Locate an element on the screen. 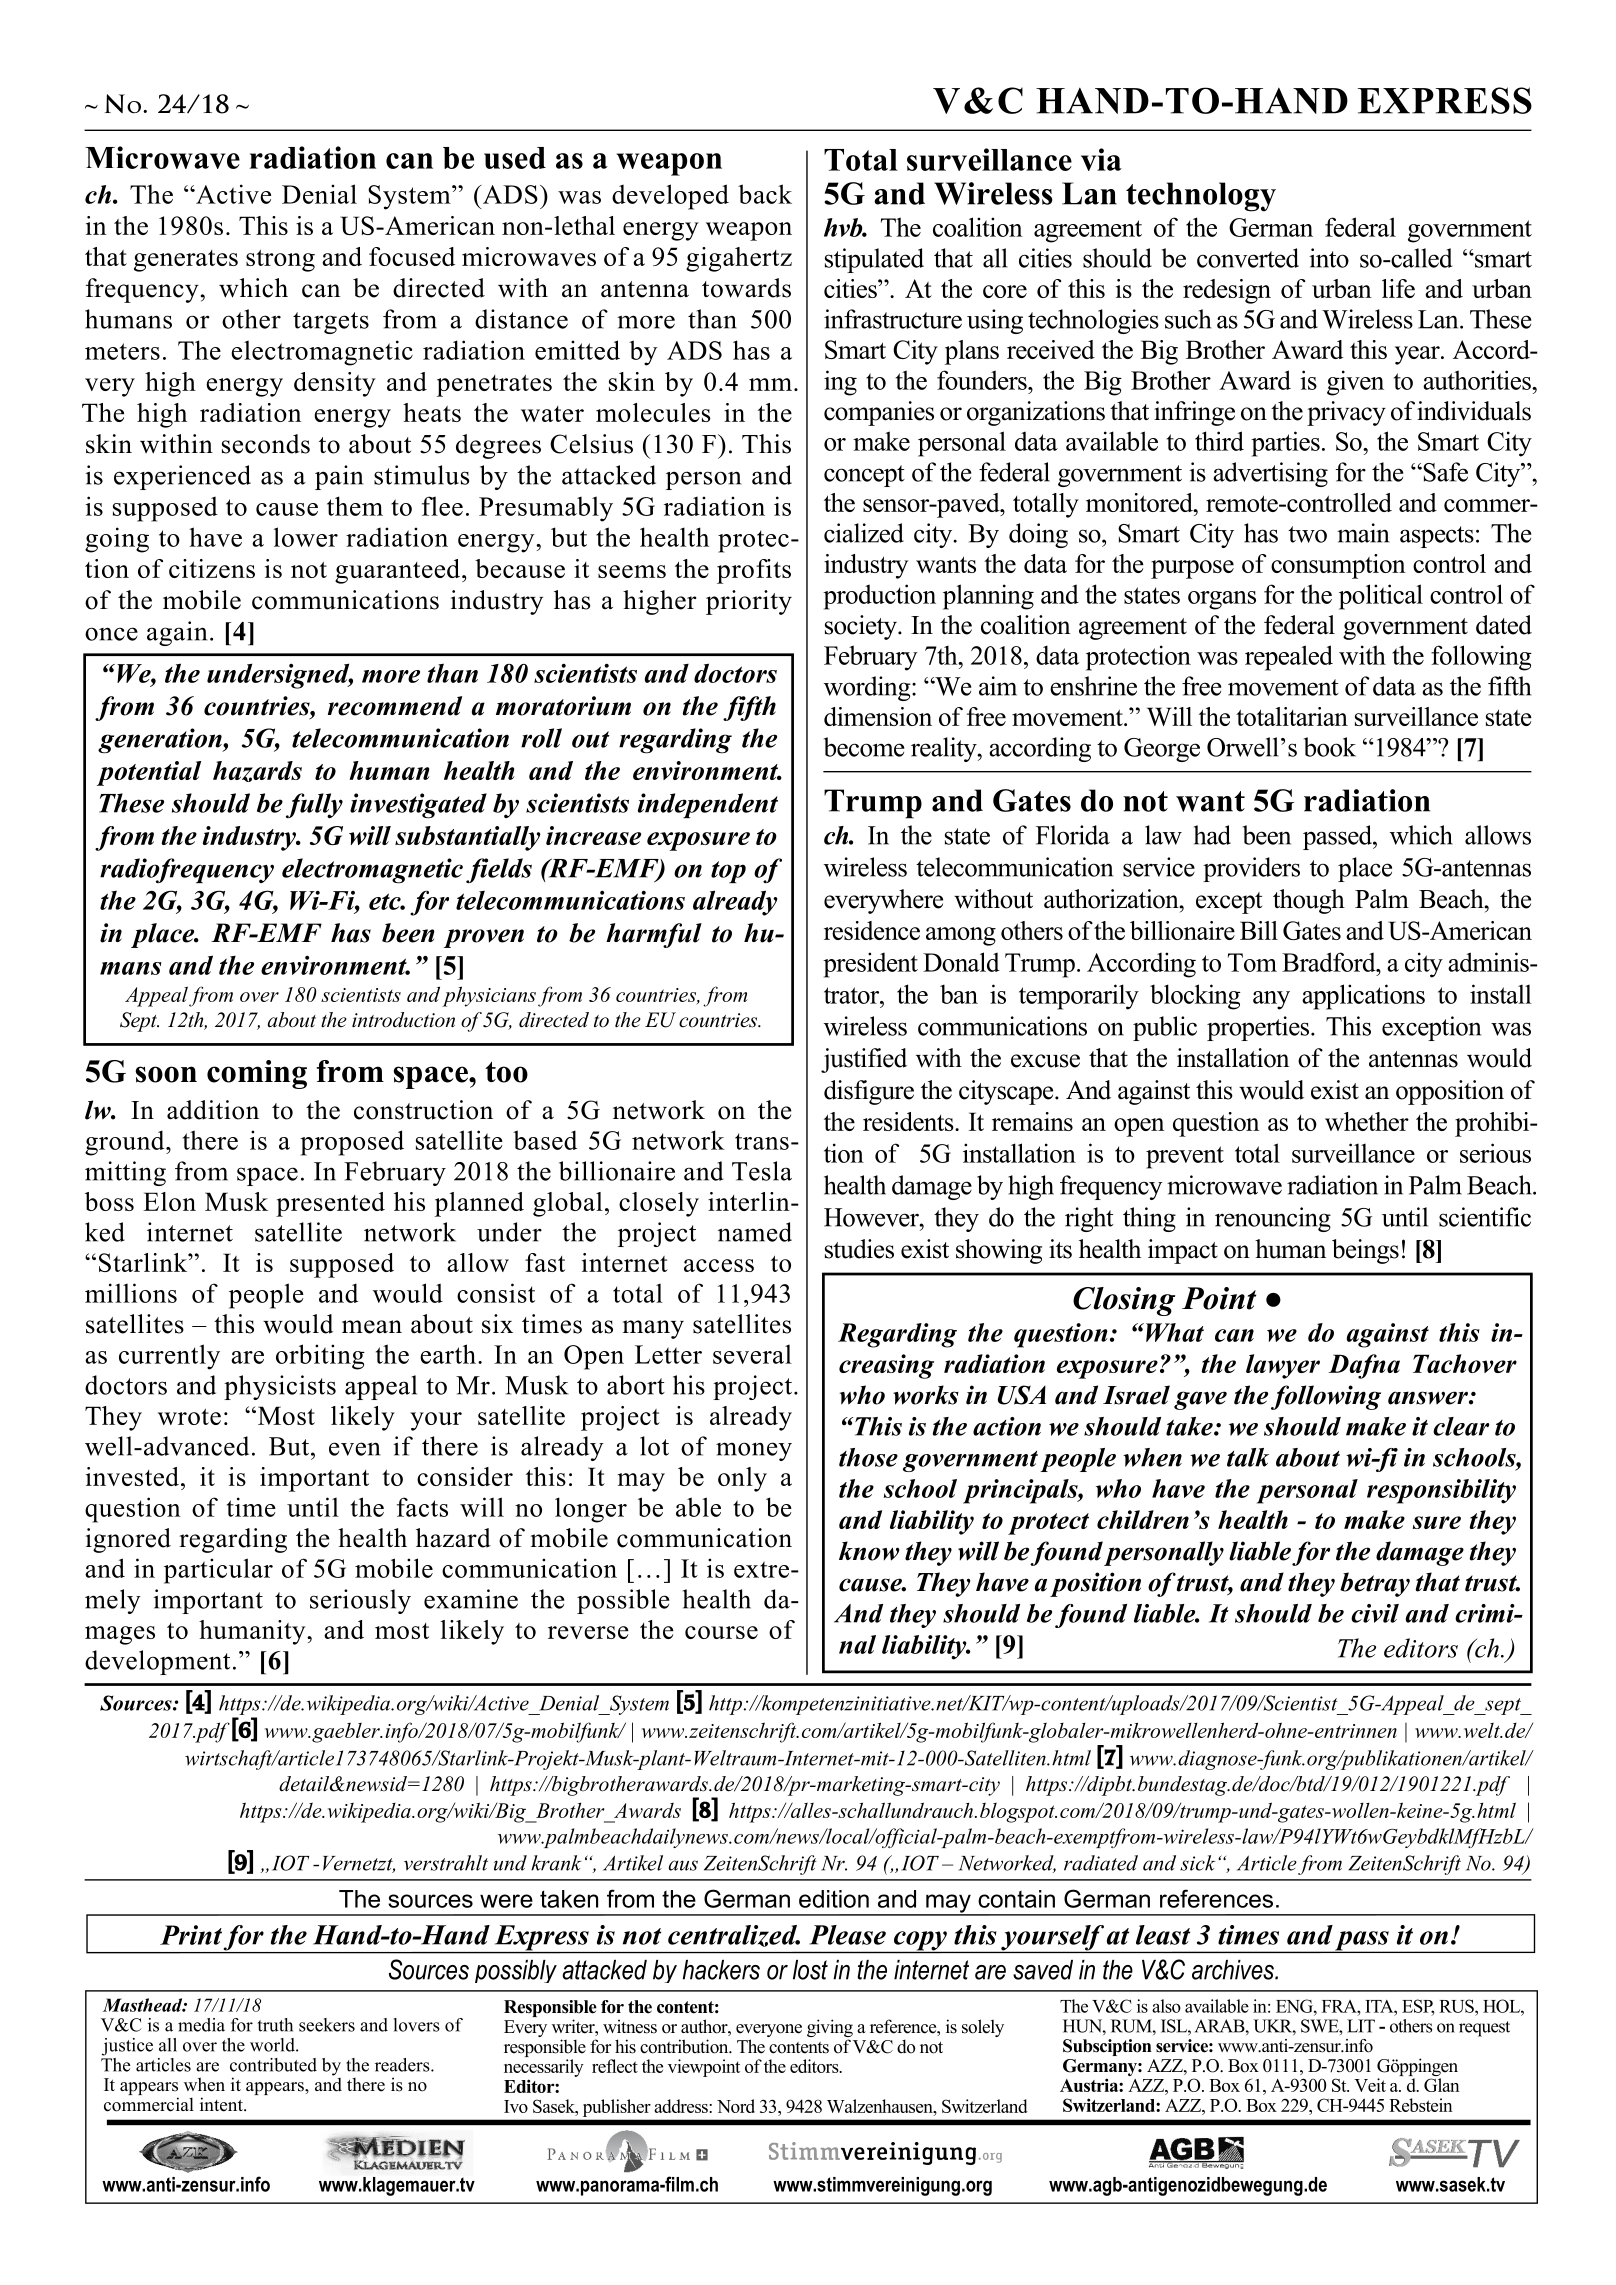 The width and height of the screenshot is (1616, 2285). strong is located at coordinates (280, 261).
